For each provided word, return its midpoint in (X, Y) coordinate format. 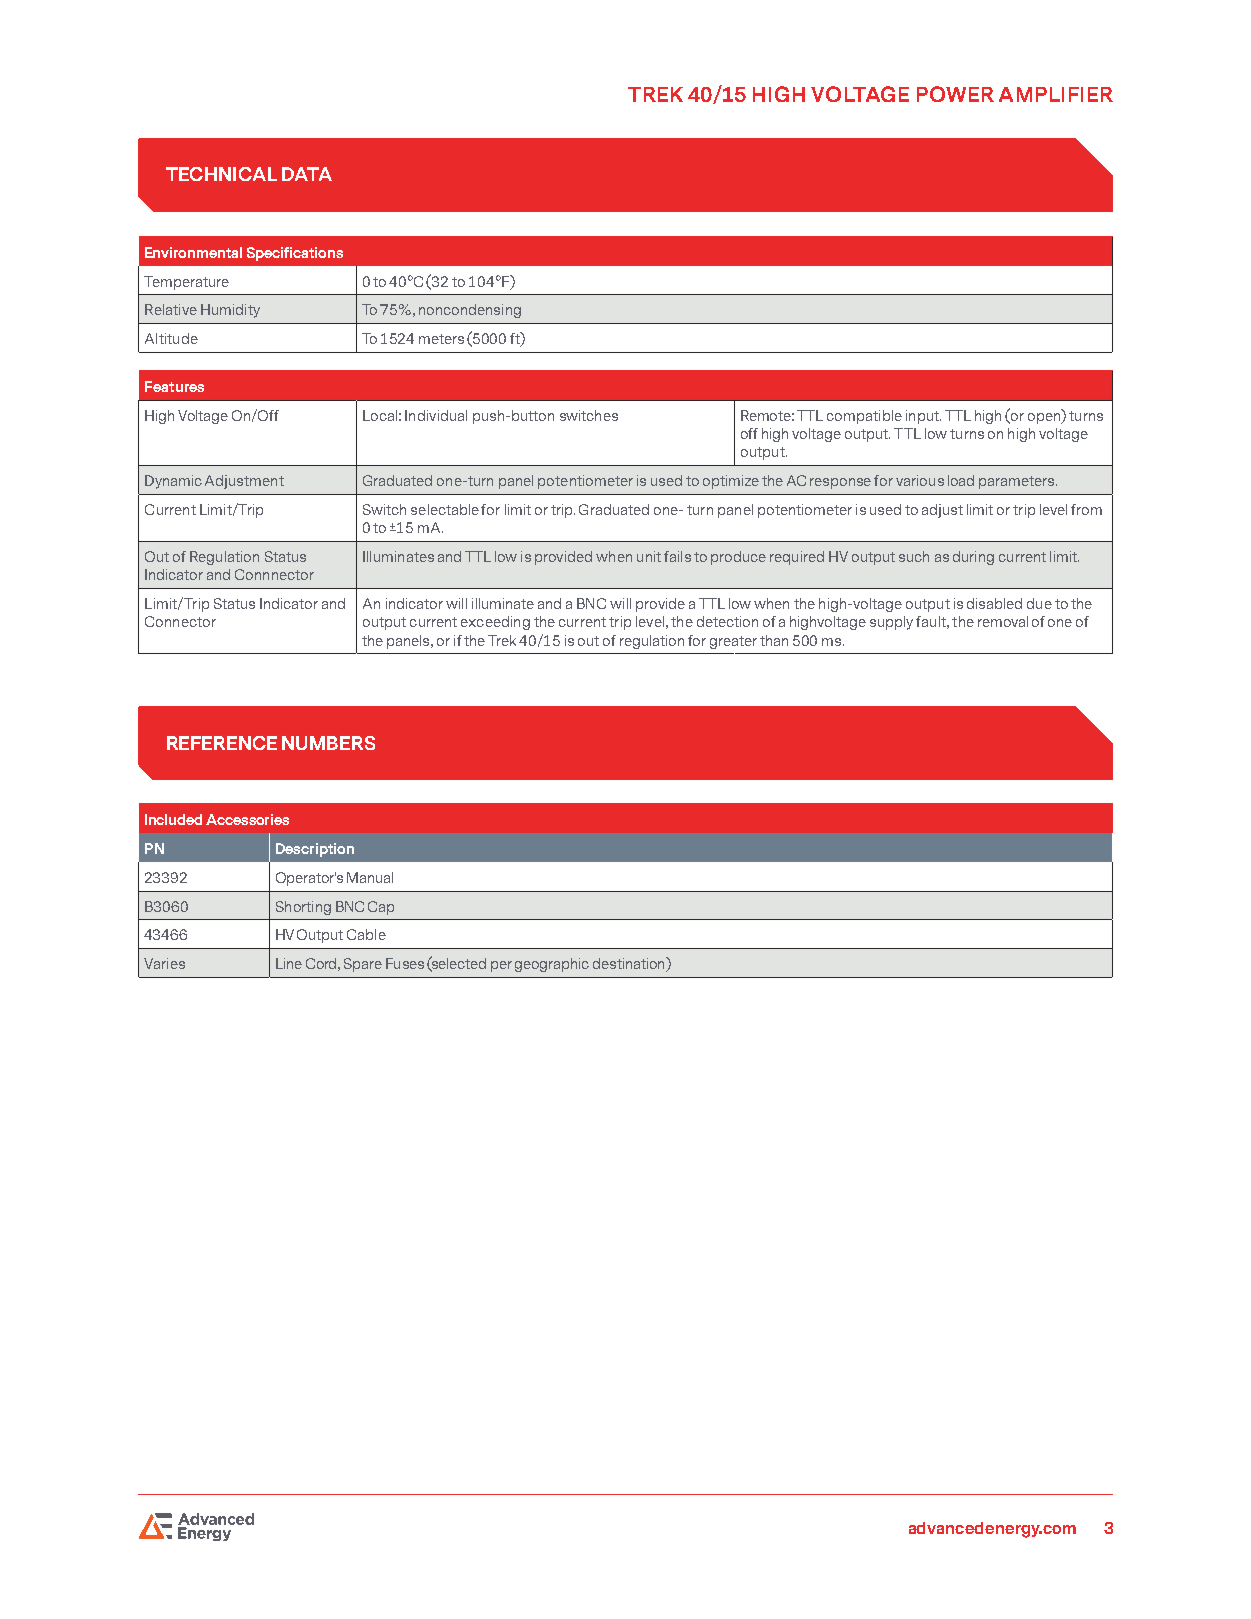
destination (630, 964)
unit (649, 556)
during (973, 558)
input (923, 417)
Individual (436, 415)
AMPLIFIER (1056, 94)
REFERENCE (222, 743)
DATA (307, 174)
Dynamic (173, 482)
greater (733, 642)
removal (1003, 621)
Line (289, 963)
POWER (955, 94)
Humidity (230, 311)
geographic (552, 965)
